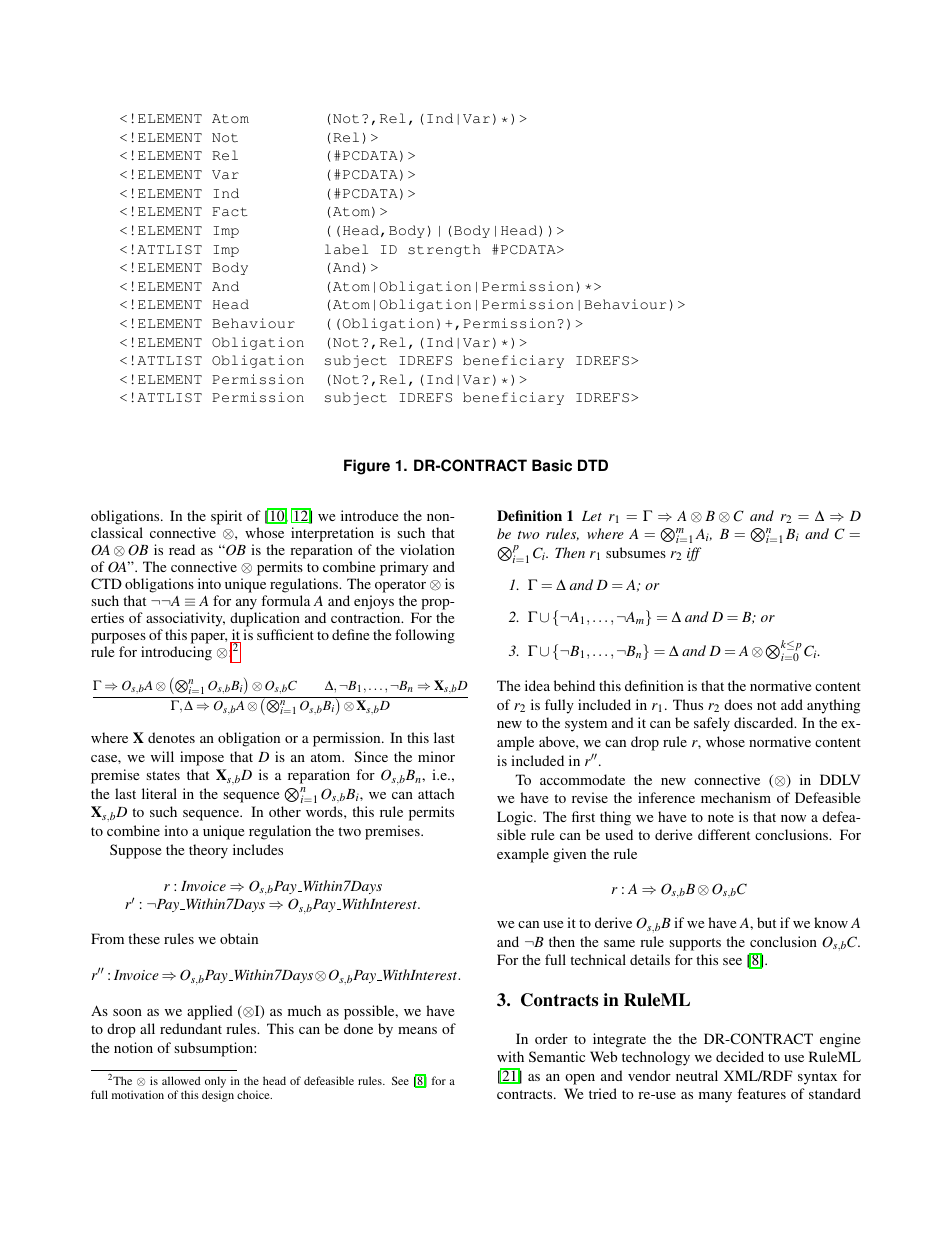 This screenshot has height=1233, width=952. Describe the element at coordinates (557, 1056) in the screenshot. I see `Semantic` at that location.
